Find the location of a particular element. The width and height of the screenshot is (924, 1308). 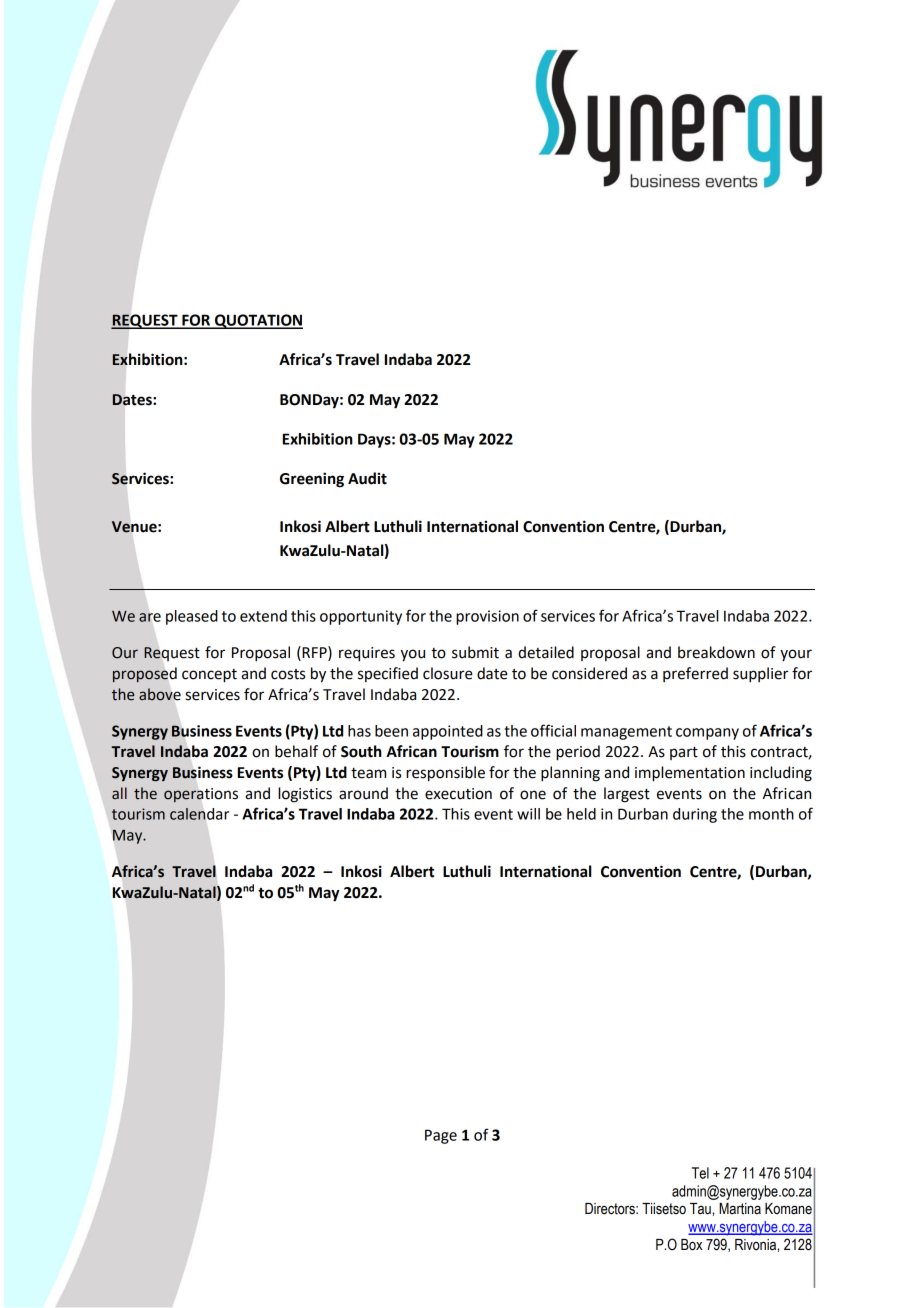

breakdown is located at coordinates (716, 652).
